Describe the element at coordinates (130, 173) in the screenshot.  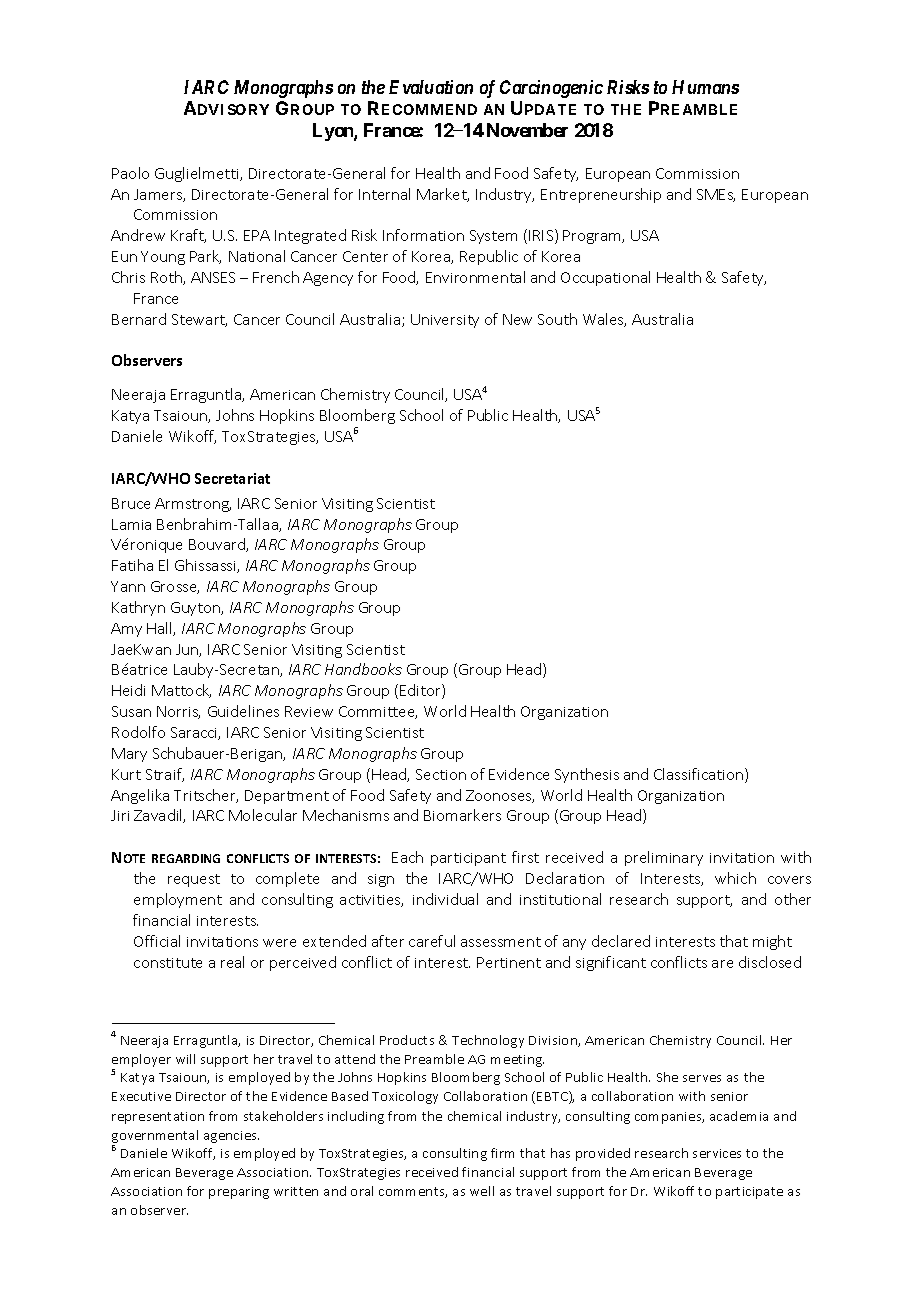
I see `Paolo` at that location.
